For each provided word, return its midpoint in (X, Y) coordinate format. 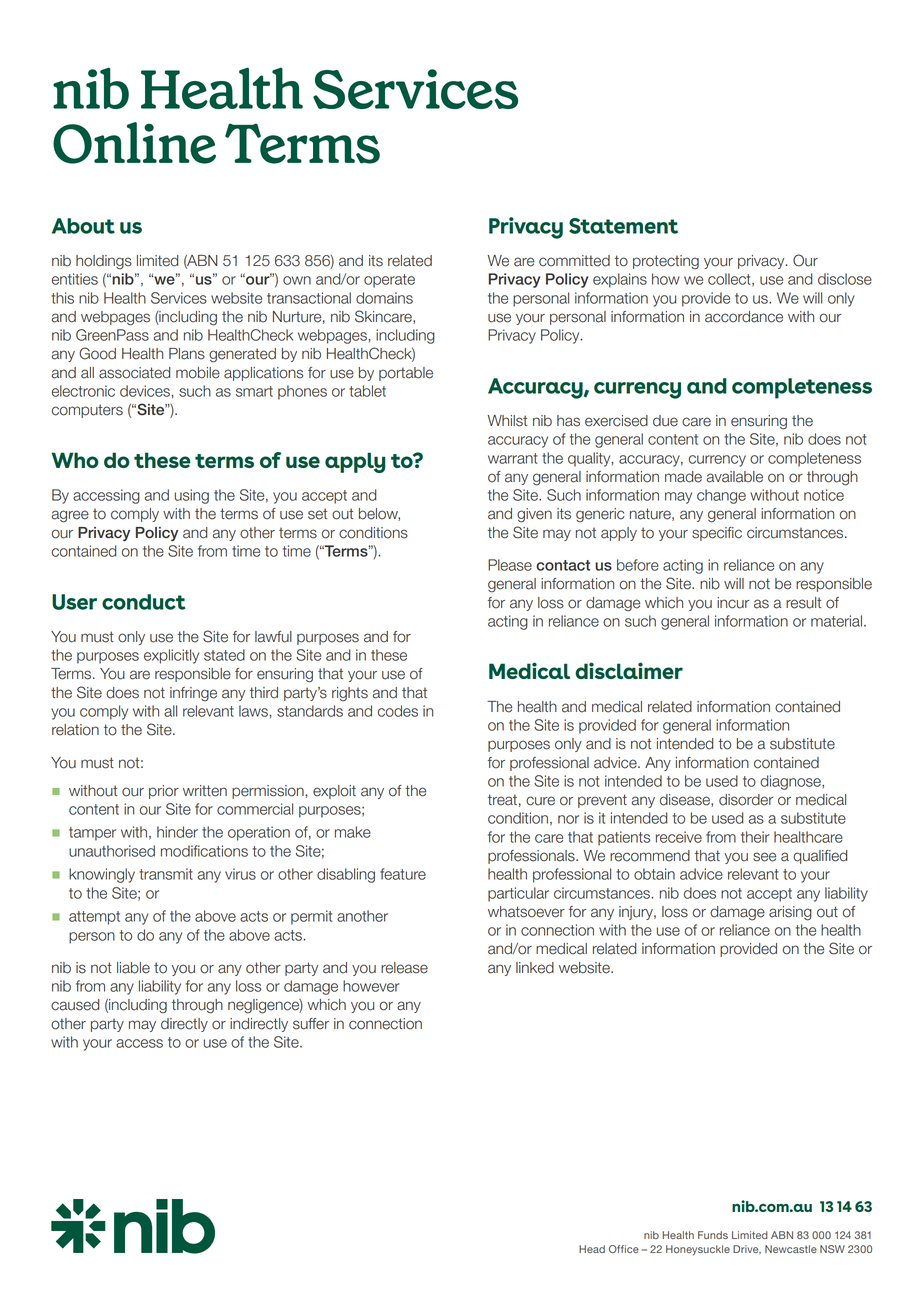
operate (389, 281)
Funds (713, 1235)
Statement (623, 226)
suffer (311, 1024)
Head (592, 1249)
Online (134, 143)
